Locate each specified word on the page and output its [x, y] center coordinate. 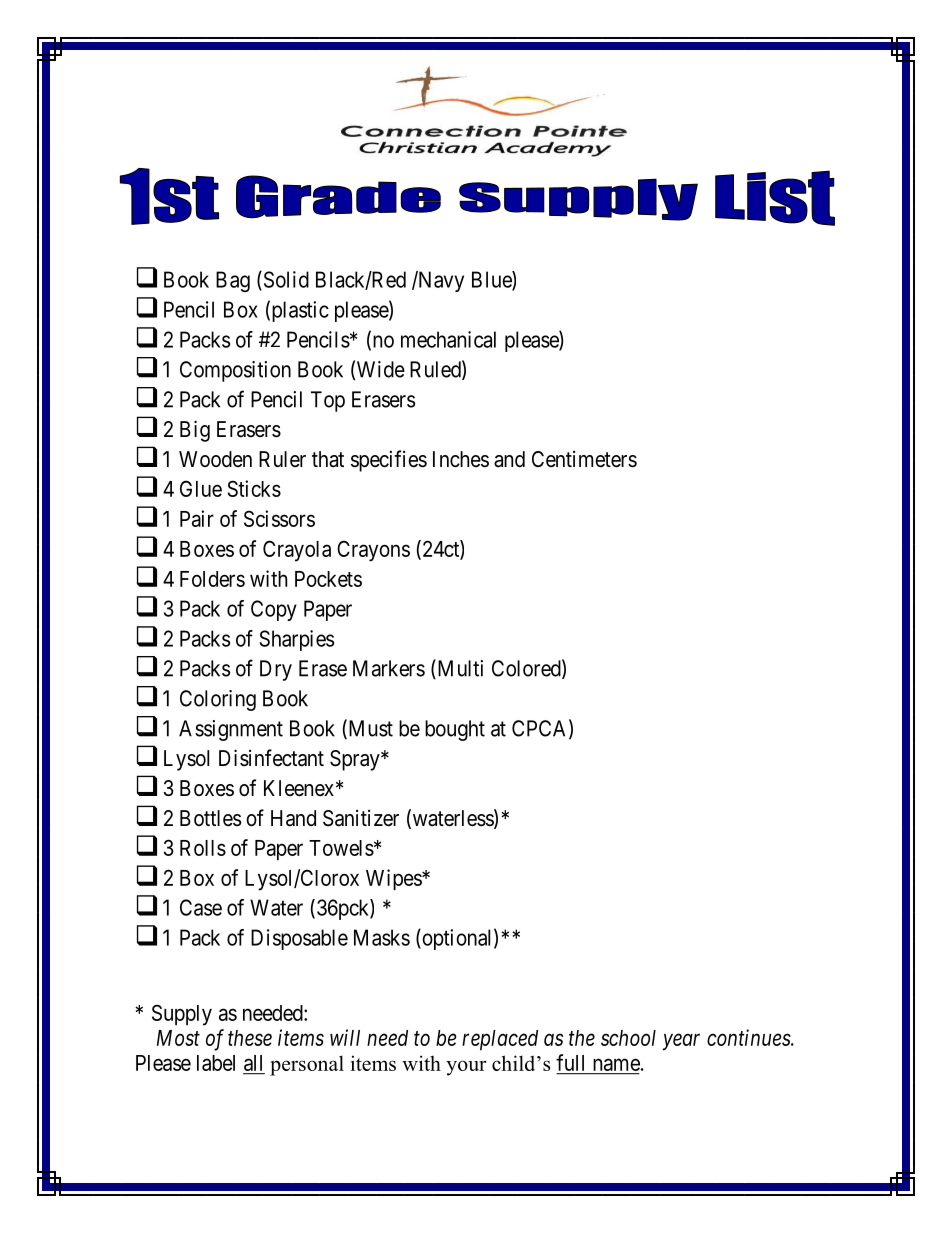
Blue [492, 280]
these [250, 1038]
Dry [276, 670]
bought [455, 730]
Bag [233, 281]
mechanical [448, 339]
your [466, 1068]
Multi [459, 669]
